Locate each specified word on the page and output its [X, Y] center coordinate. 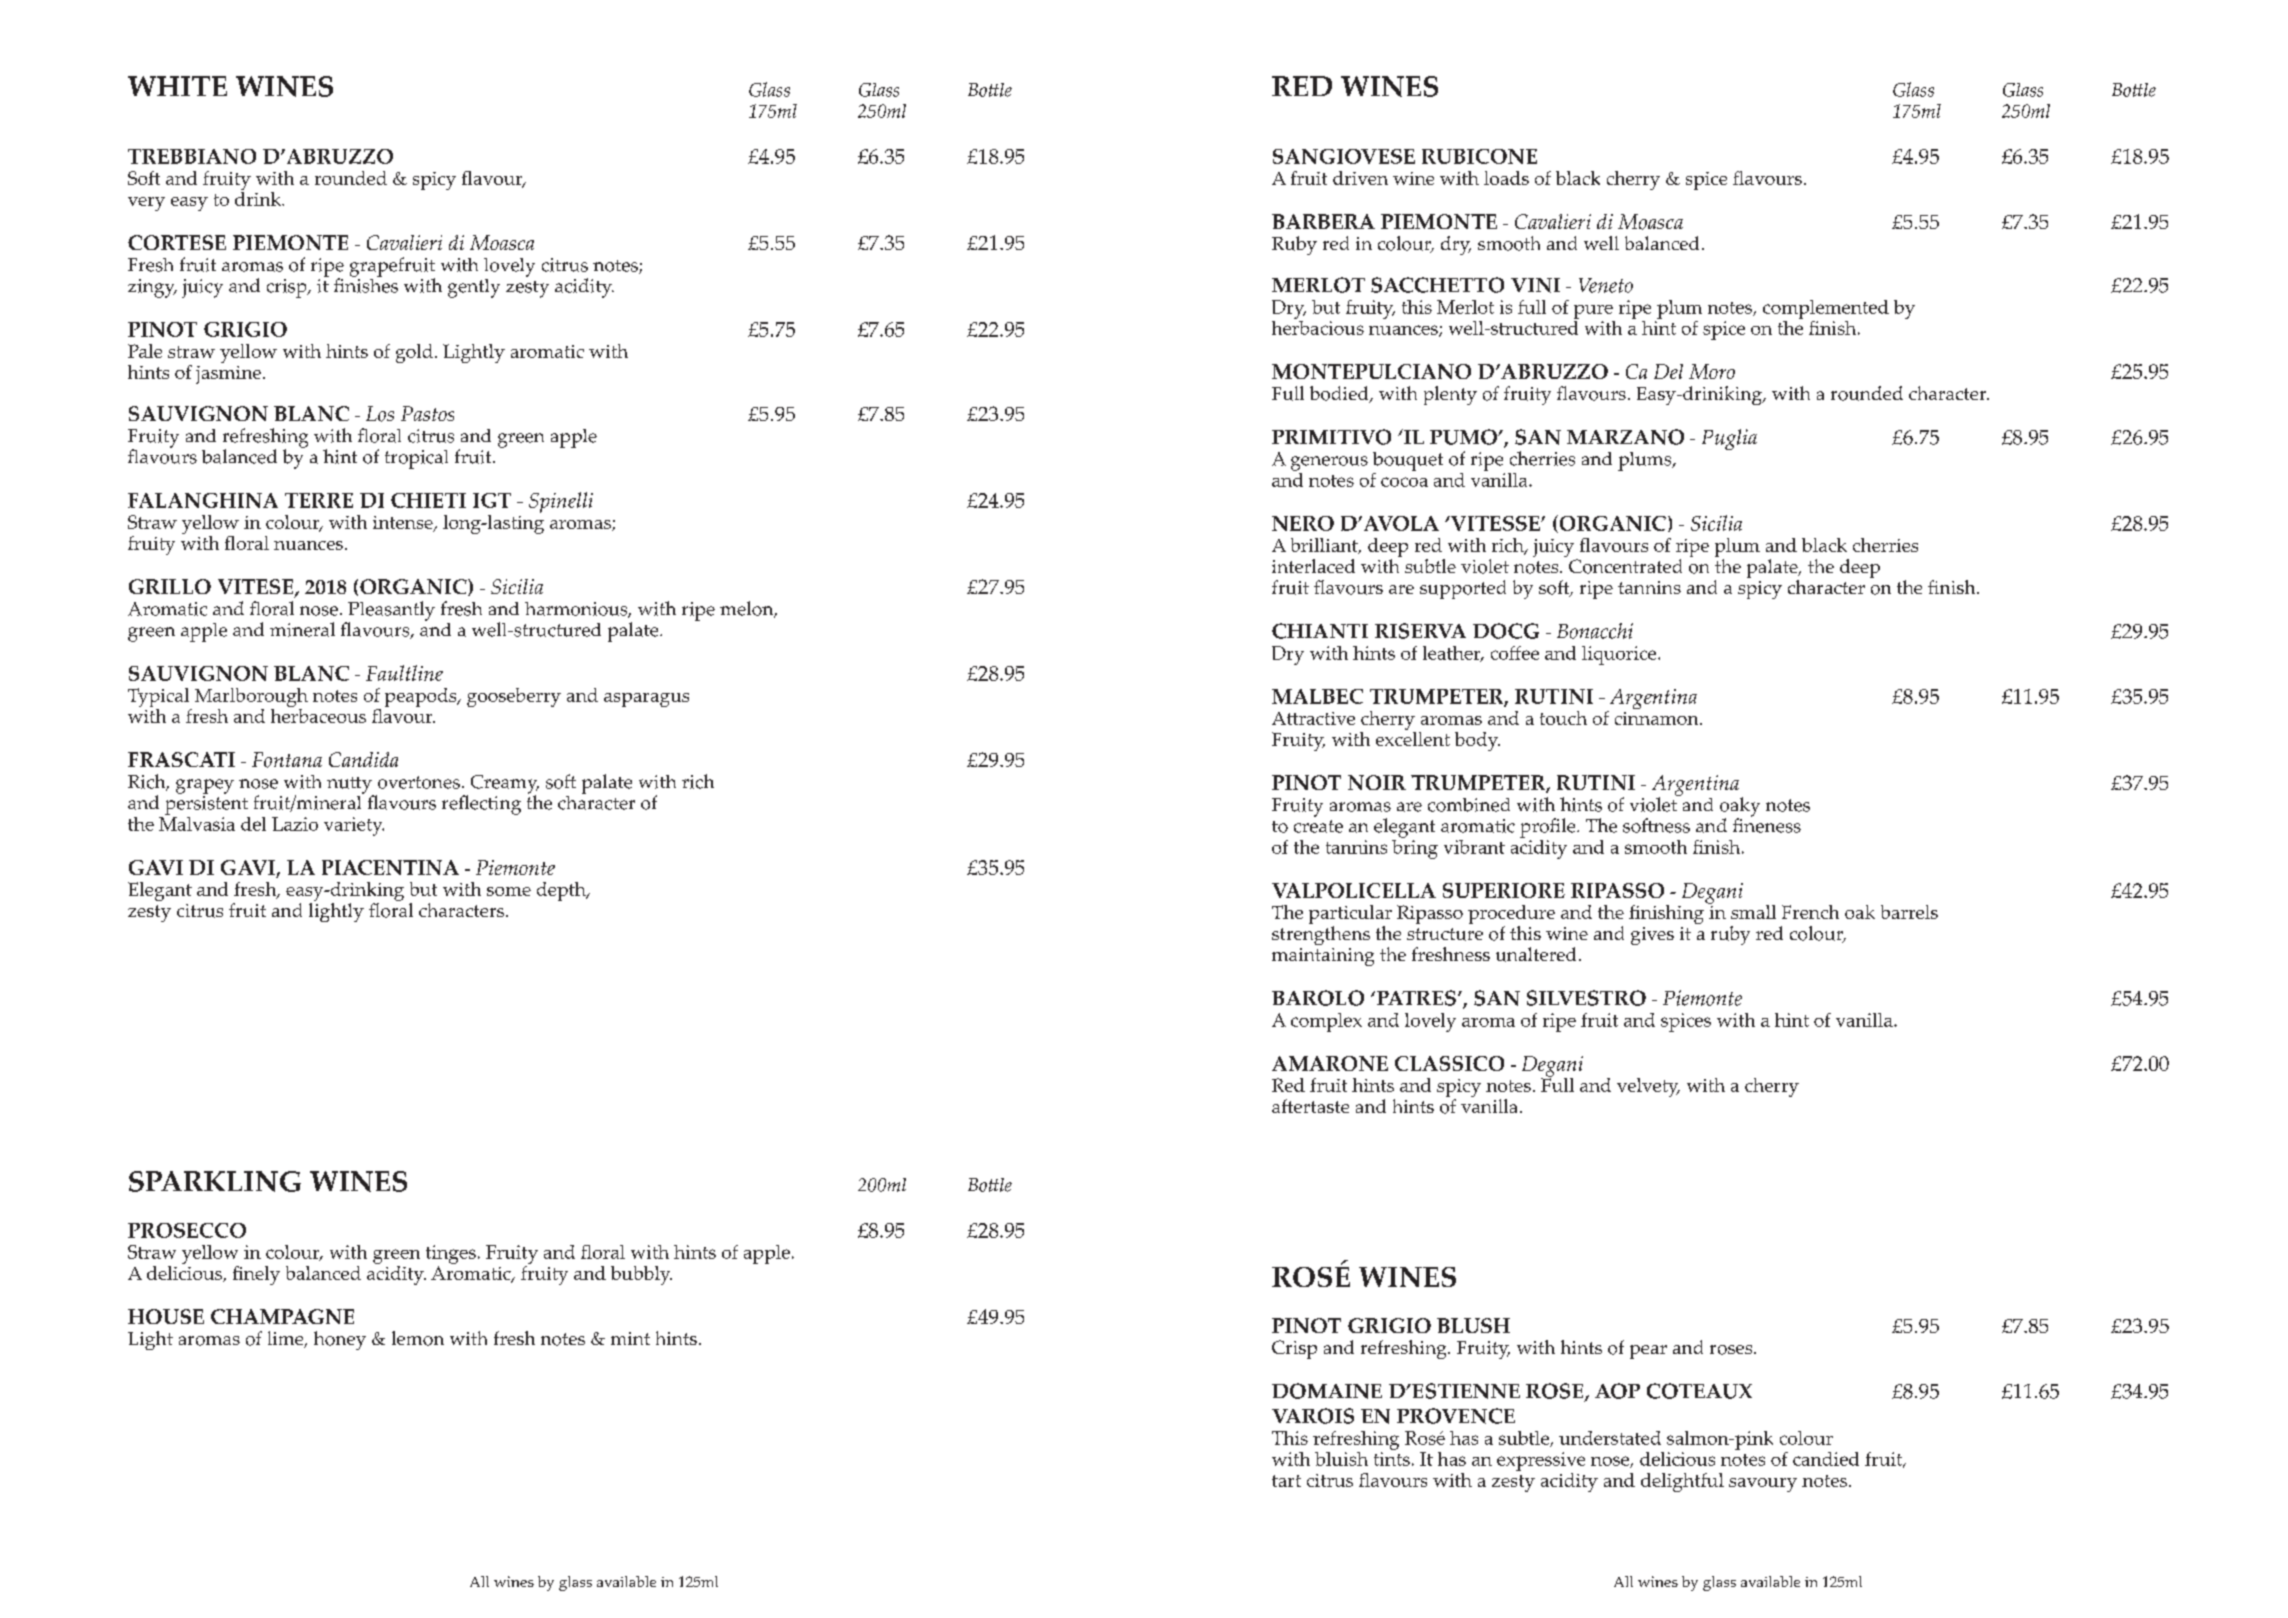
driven [1360, 178]
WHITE [177, 86]
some [509, 891]
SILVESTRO [1586, 998]
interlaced [1313, 566]
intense [404, 524]
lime [287, 1339]
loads [1506, 178]
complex [1326, 1022]
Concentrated [1625, 566]
